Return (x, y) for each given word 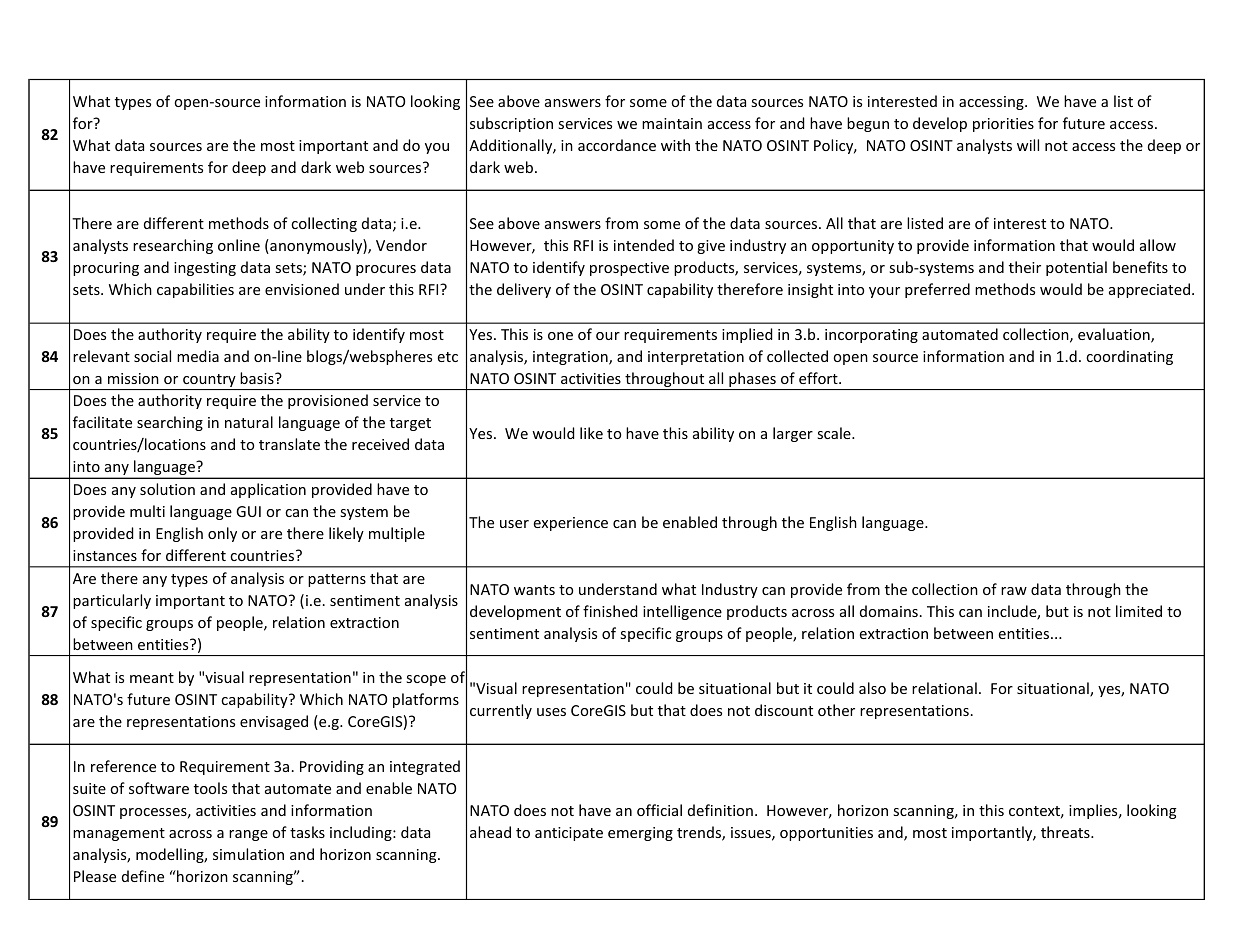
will (1028, 145)
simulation (248, 854)
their (1025, 267)
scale (835, 433)
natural (249, 422)
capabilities (195, 290)
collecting (324, 224)
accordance (617, 145)
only (222, 534)
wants (534, 590)
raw (1014, 591)
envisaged (274, 722)
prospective (629, 269)
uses (551, 712)
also (872, 688)
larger (793, 434)
